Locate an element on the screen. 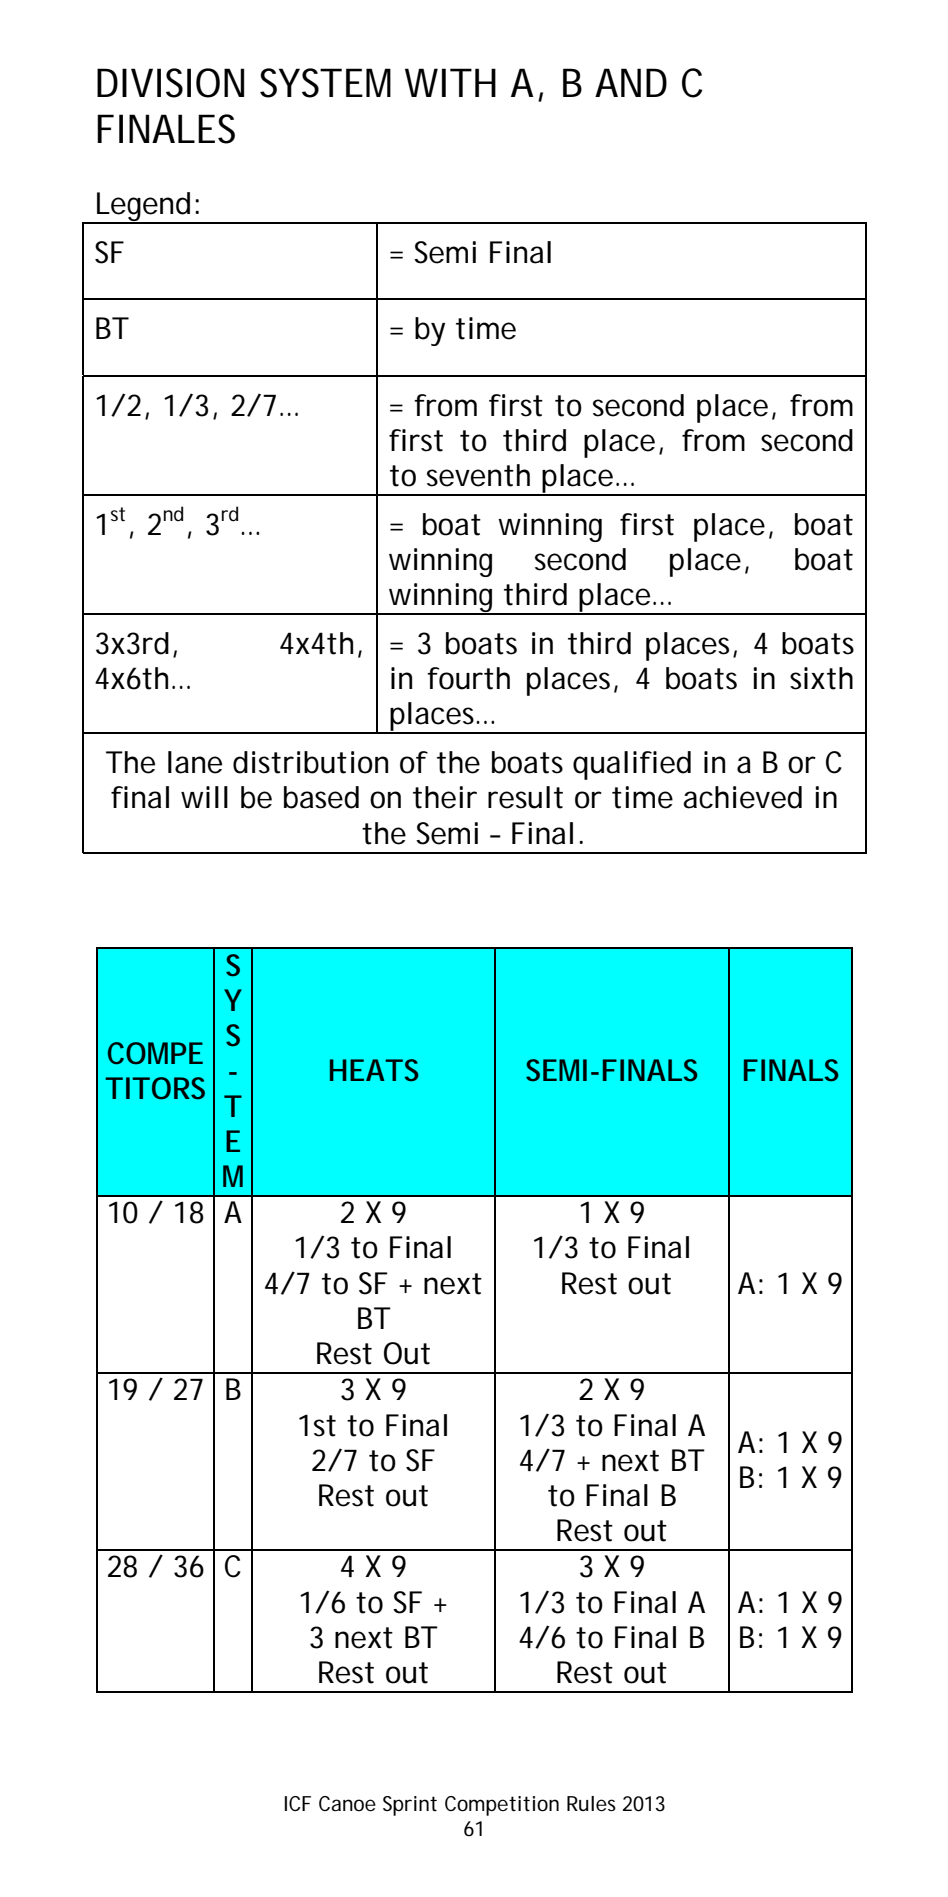 This screenshot has width=948, height=1897. Sprint is located at coordinates (410, 1806).
